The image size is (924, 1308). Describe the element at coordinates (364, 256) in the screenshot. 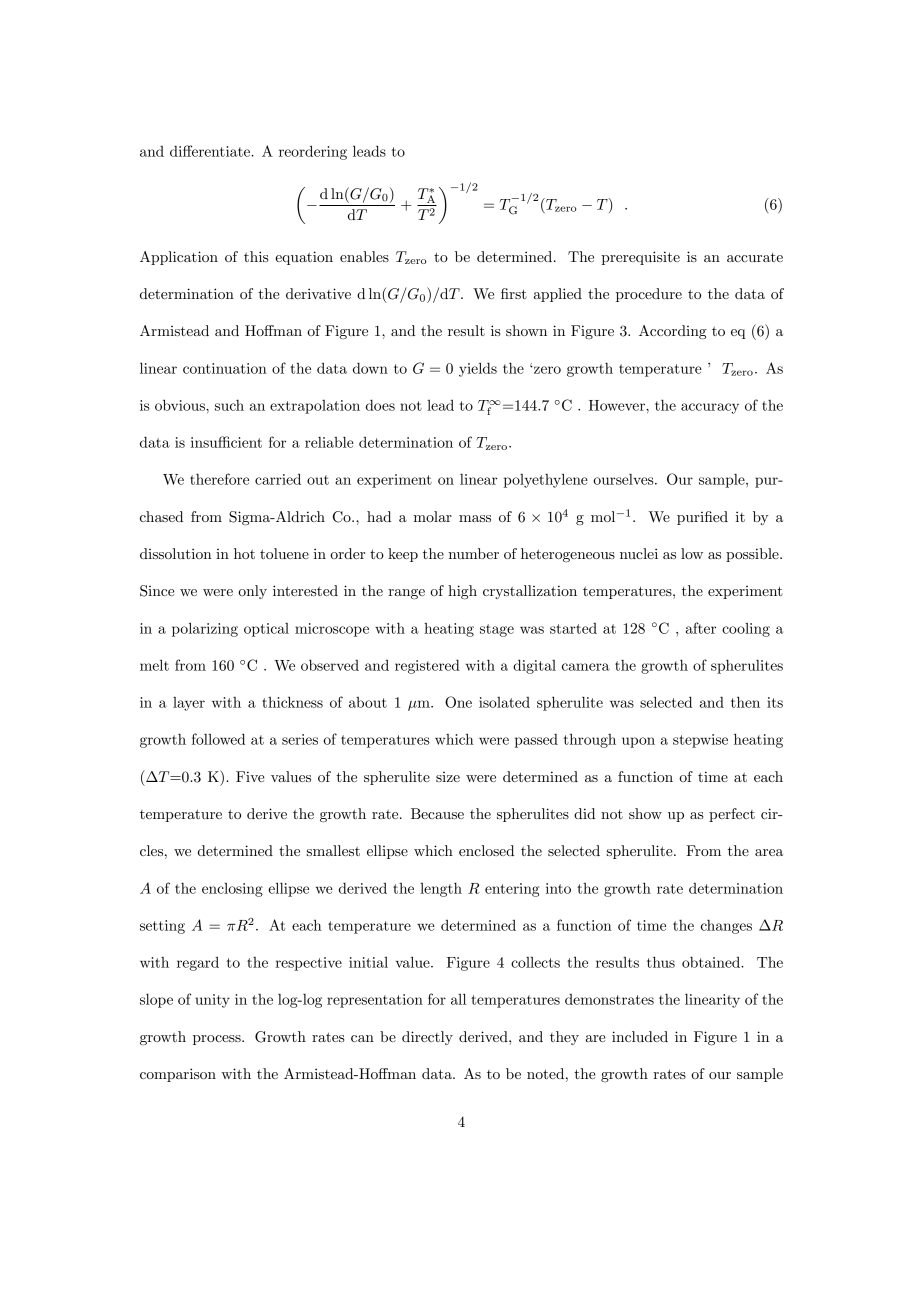

I see `enables` at that location.
